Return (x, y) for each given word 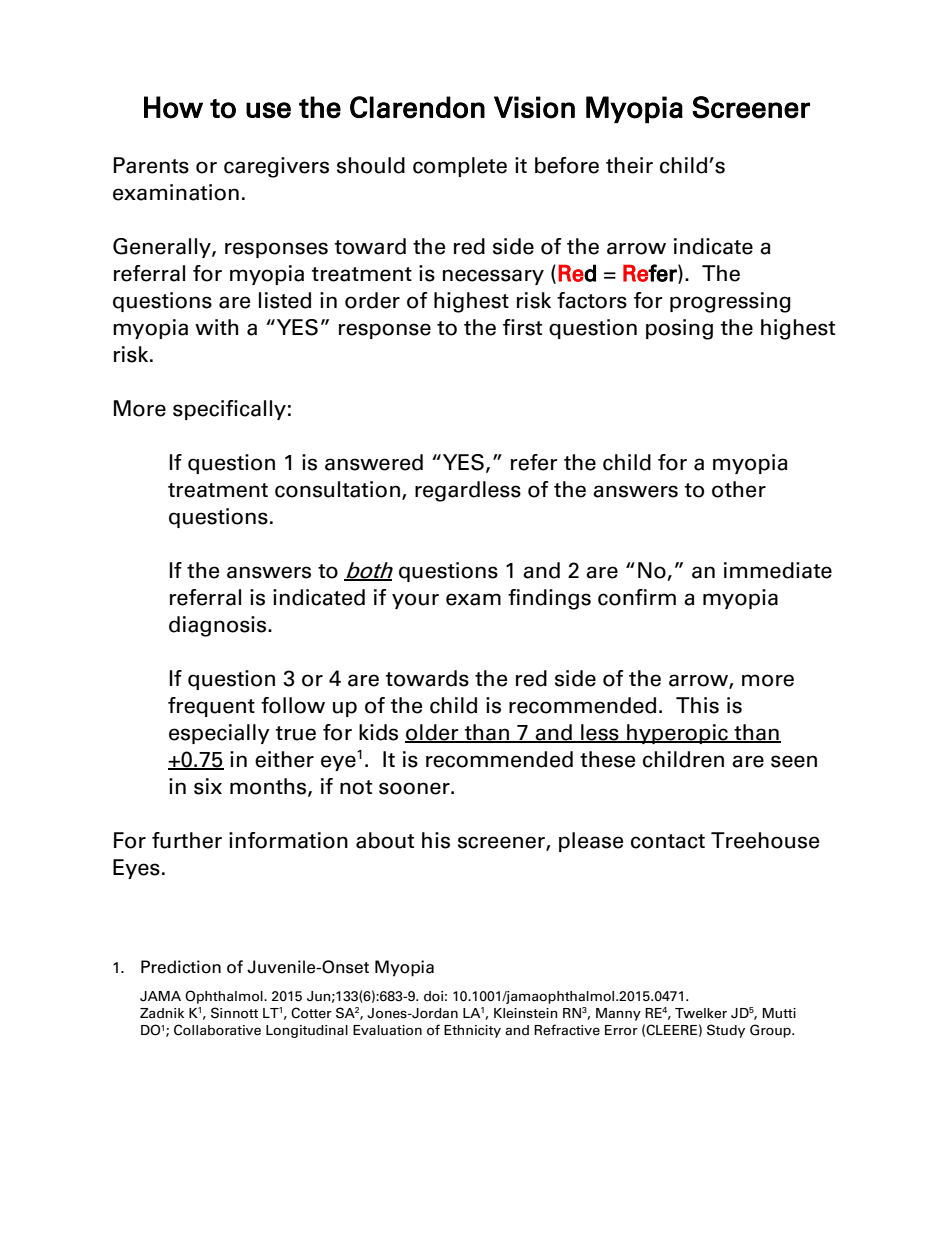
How (173, 107)
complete (460, 167)
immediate (778, 570)
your (415, 601)
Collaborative (217, 1030)
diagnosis (219, 626)
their (629, 165)
